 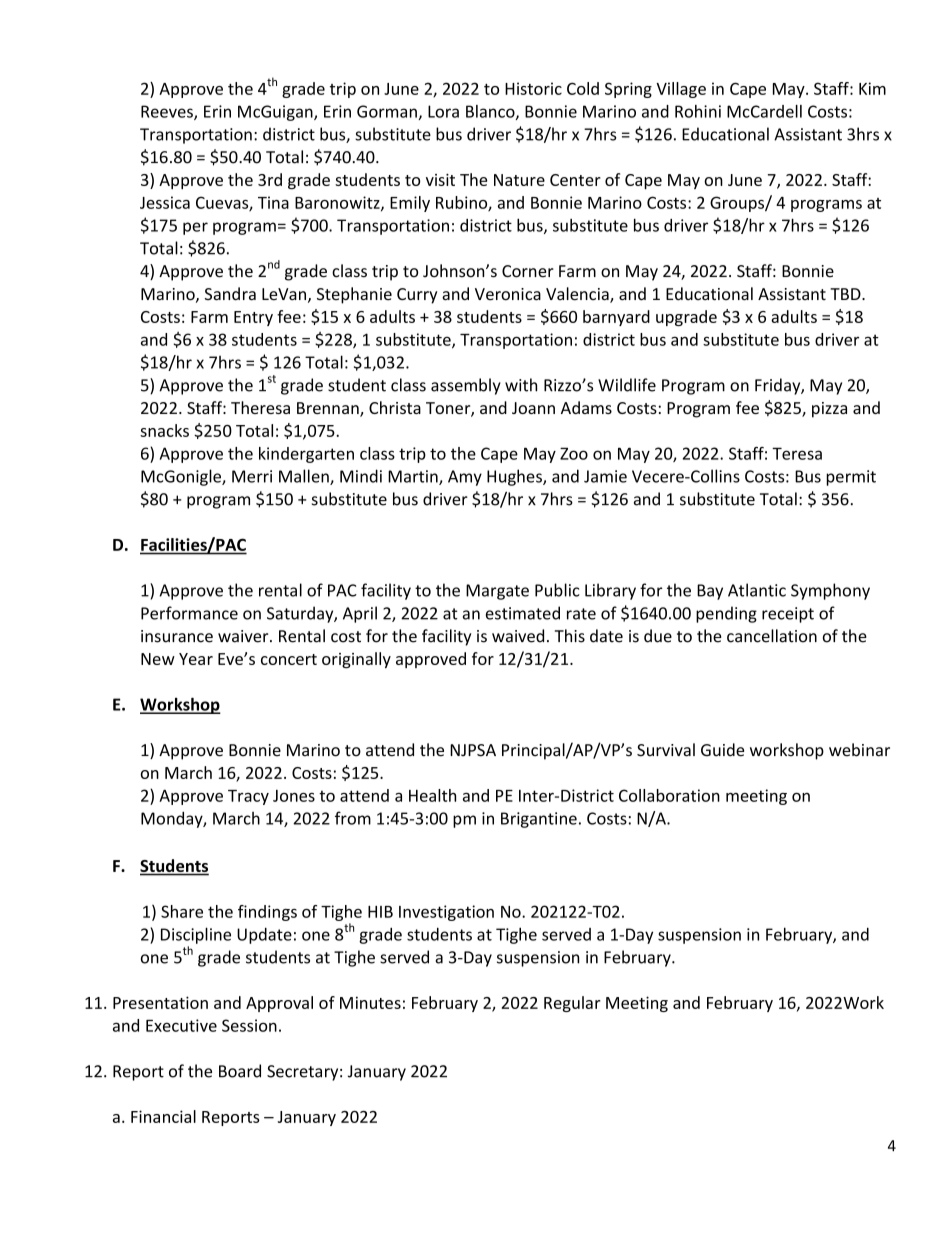 I want to click on Reeves, so click(x=168, y=112).
